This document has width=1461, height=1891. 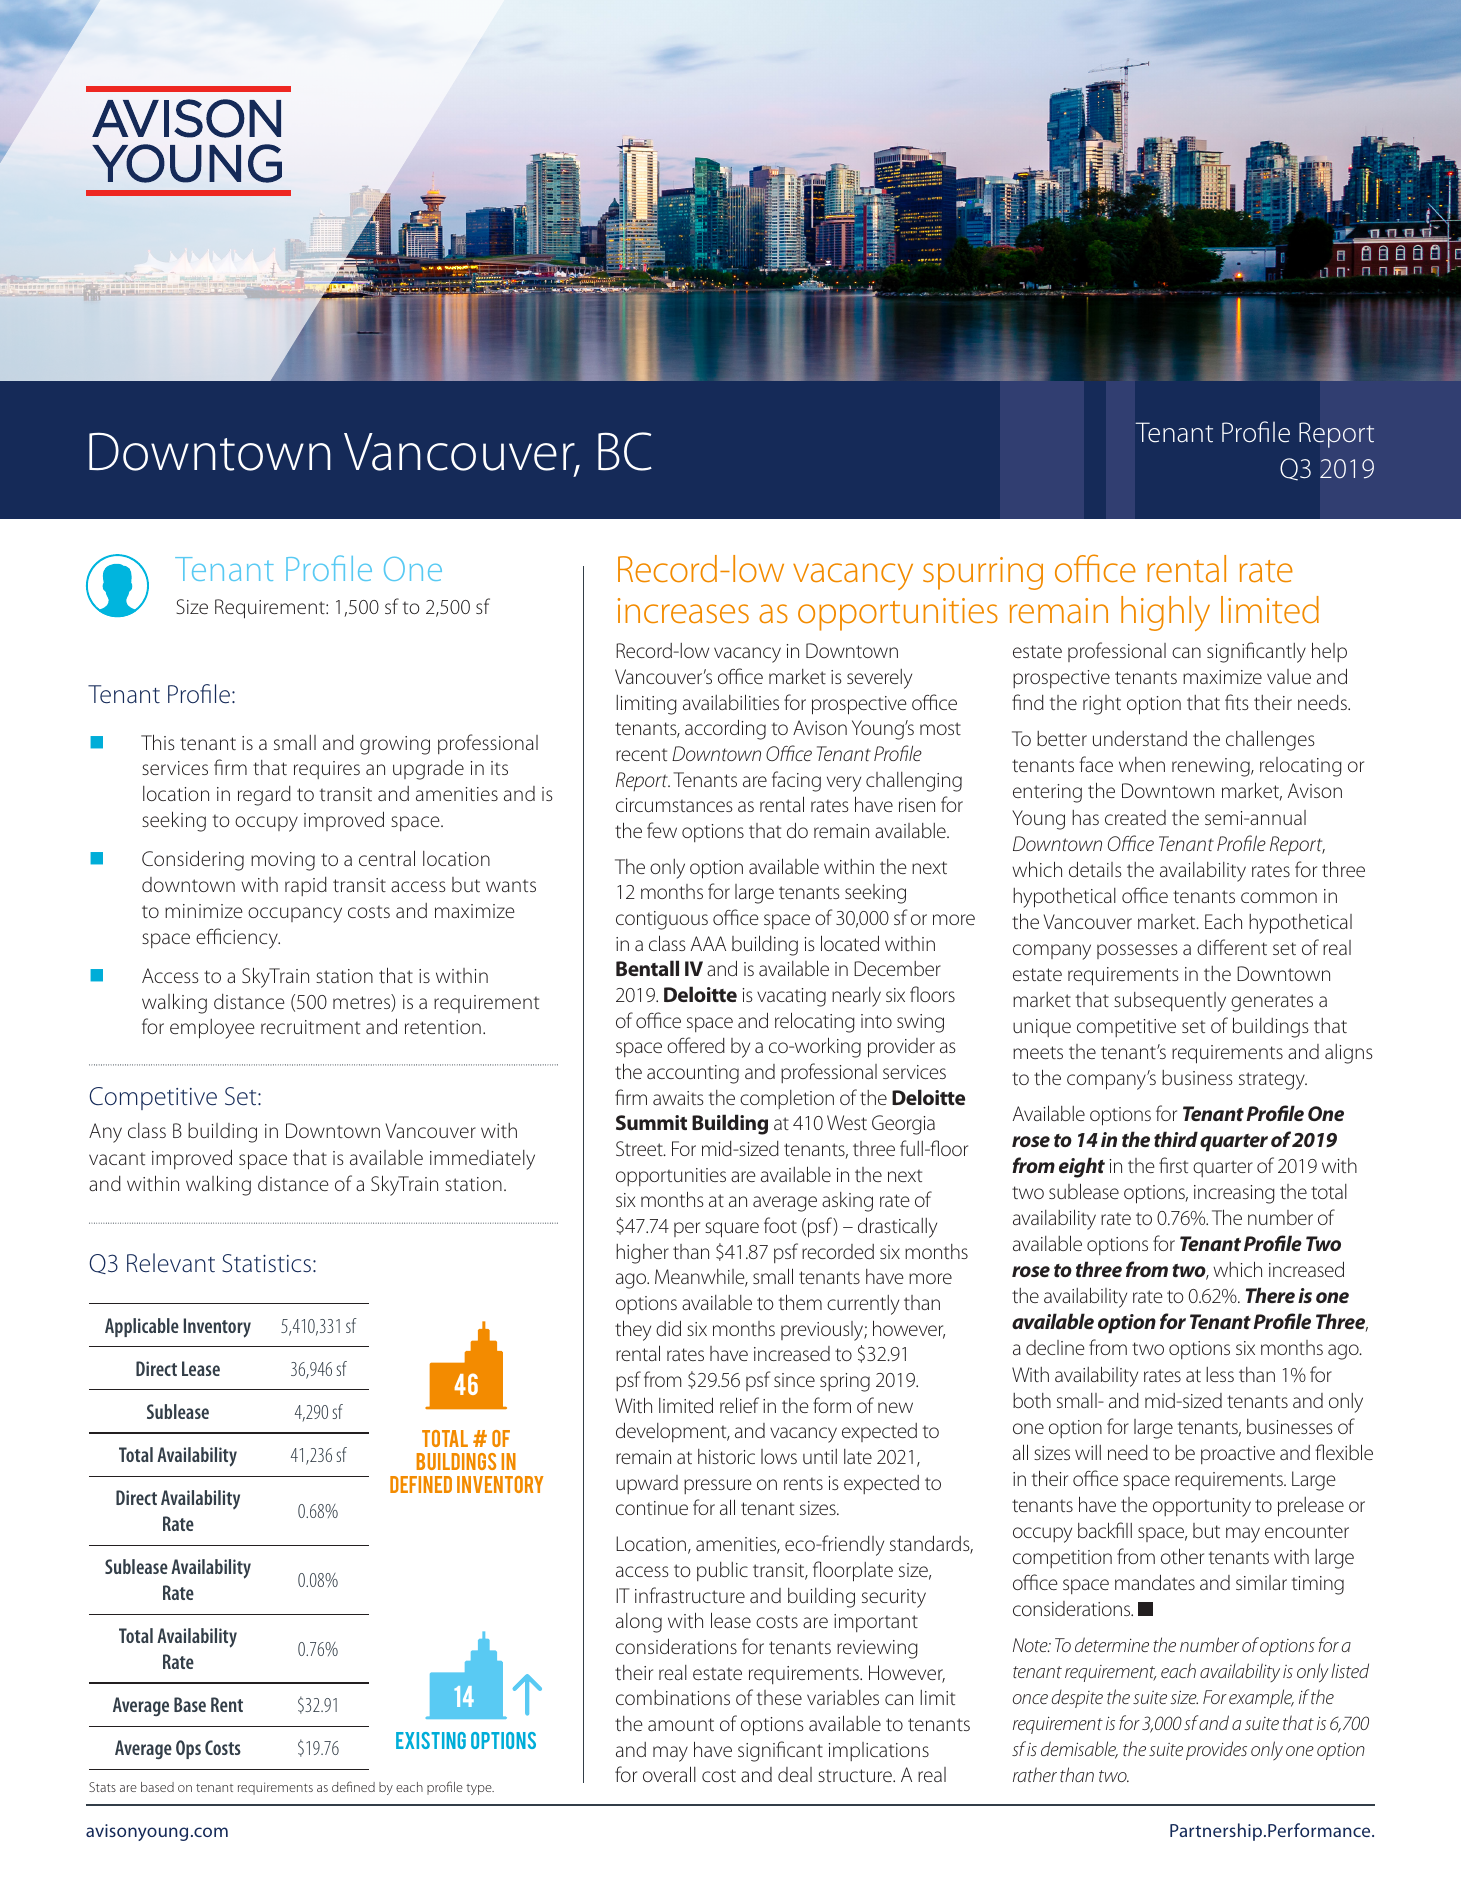 I want to click on contiguous, so click(x=662, y=920).
